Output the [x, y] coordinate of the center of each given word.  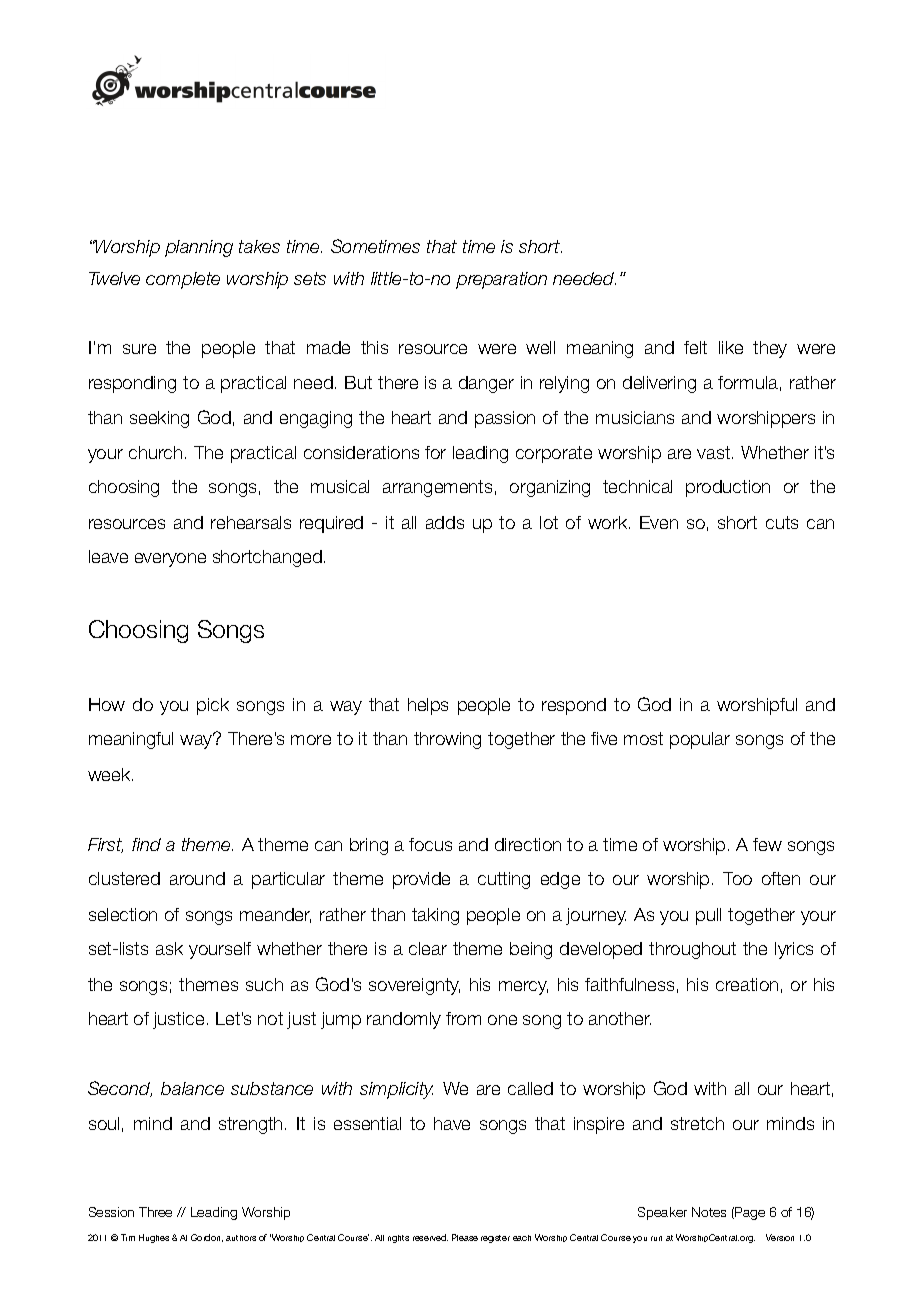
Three [155, 1212]
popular [700, 740]
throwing [447, 740]
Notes [709, 1212]
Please [465, 1237]
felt [695, 347]
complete [183, 280]
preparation [501, 280]
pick [213, 706]
